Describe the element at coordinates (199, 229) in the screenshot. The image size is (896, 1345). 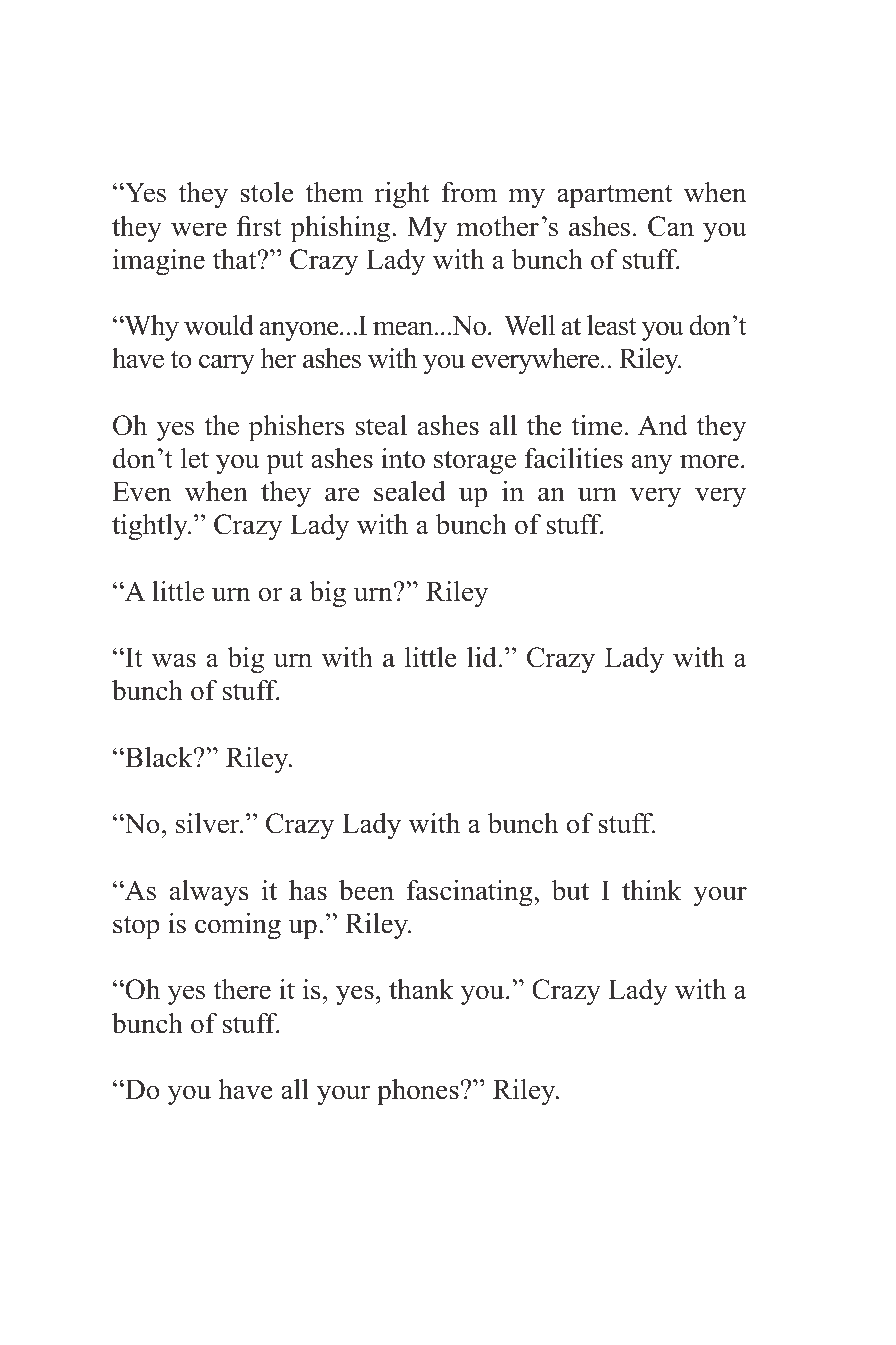
I see `were` at that location.
